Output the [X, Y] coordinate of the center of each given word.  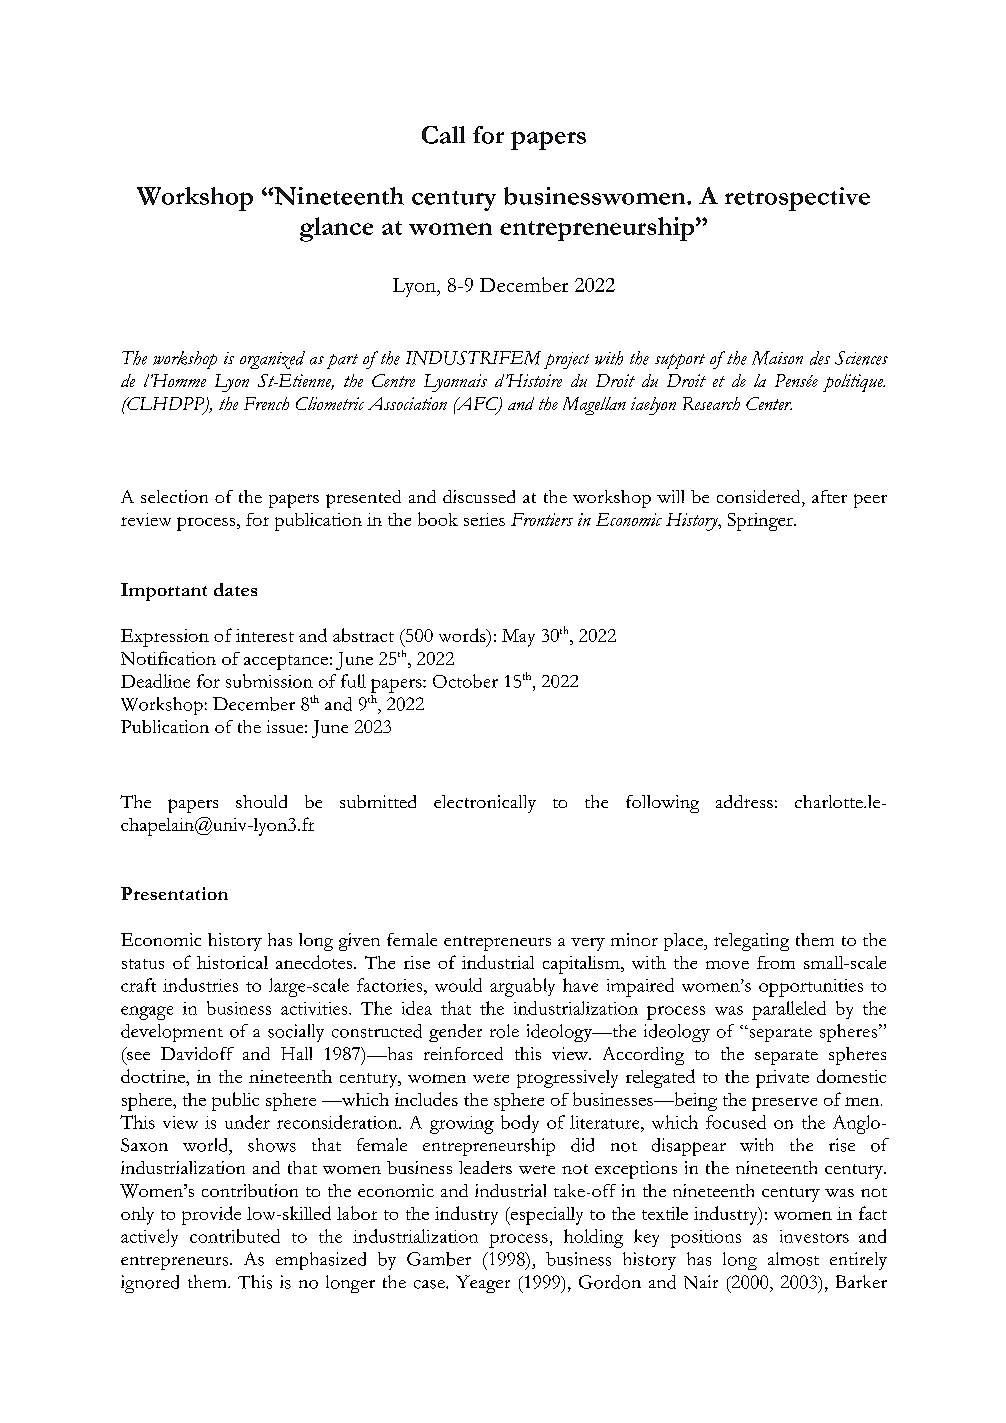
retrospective [797, 199]
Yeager [483, 1284]
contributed [235, 1236]
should [261, 801]
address [744, 801]
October [465, 681]
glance [336, 229]
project [566, 360]
